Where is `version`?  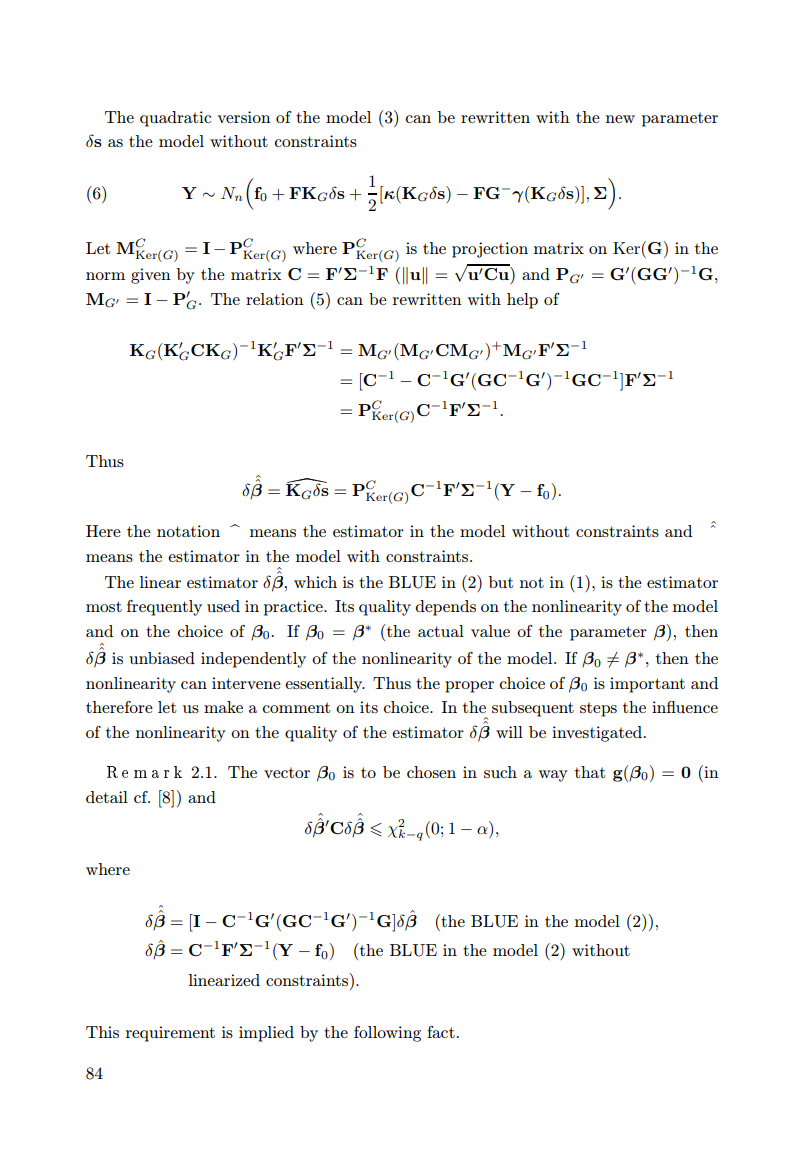 version is located at coordinates (244, 117).
